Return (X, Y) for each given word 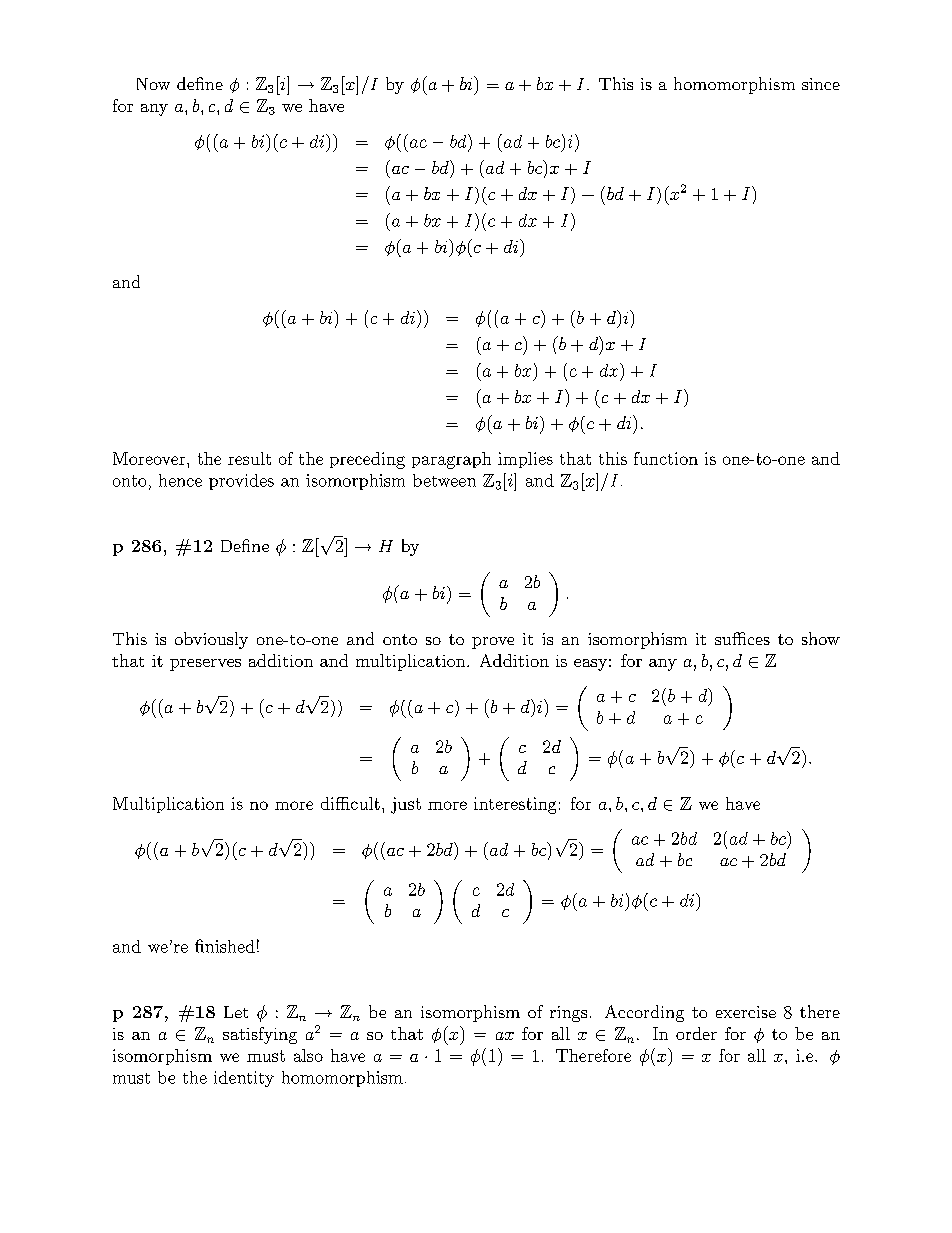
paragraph (451, 460)
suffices (742, 638)
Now (153, 84)
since (821, 84)
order (696, 1033)
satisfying (260, 1035)
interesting (515, 805)
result (249, 458)
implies (525, 460)
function (666, 458)
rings (568, 1014)
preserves (205, 665)
